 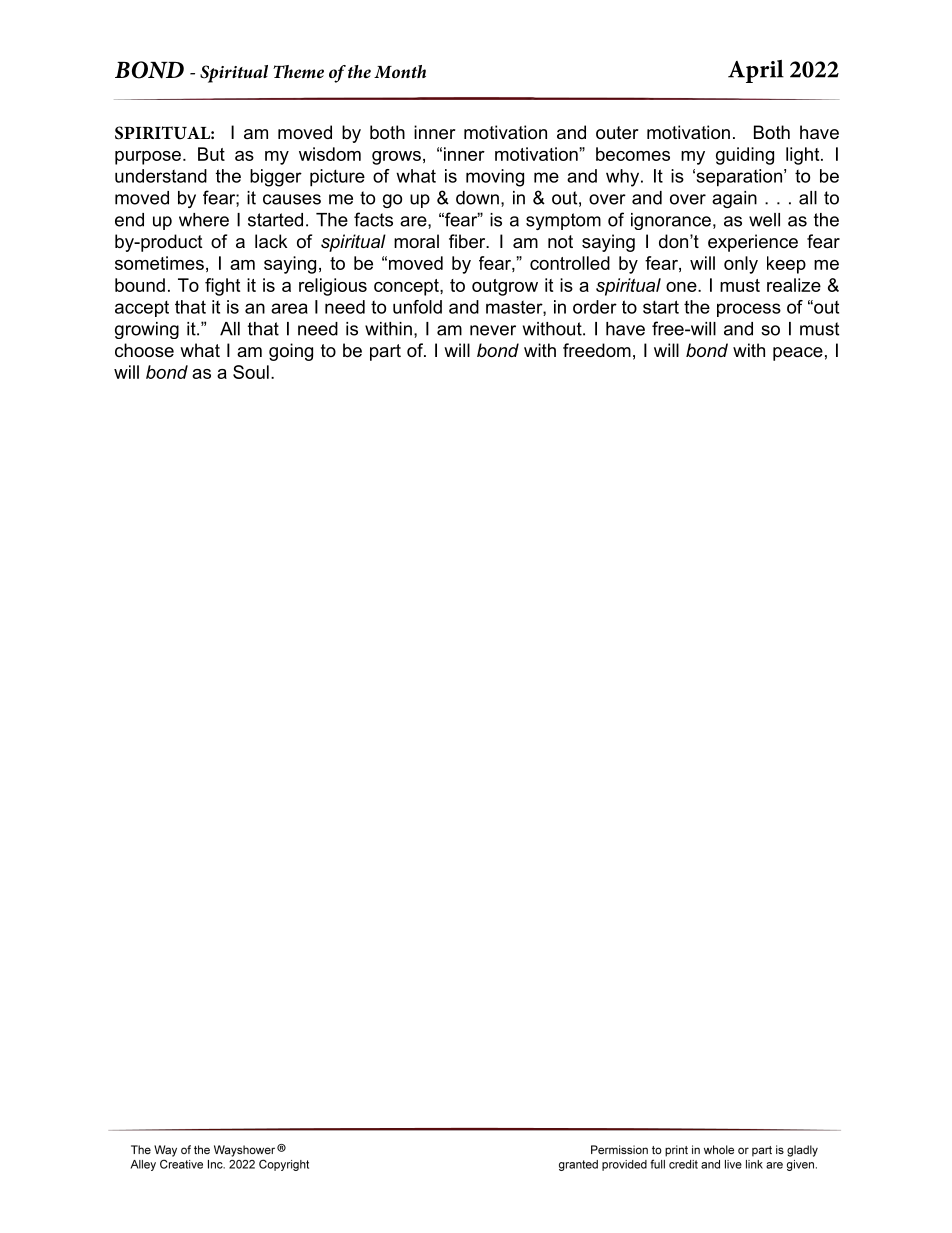 I want to click on Soul, so click(x=251, y=372).
